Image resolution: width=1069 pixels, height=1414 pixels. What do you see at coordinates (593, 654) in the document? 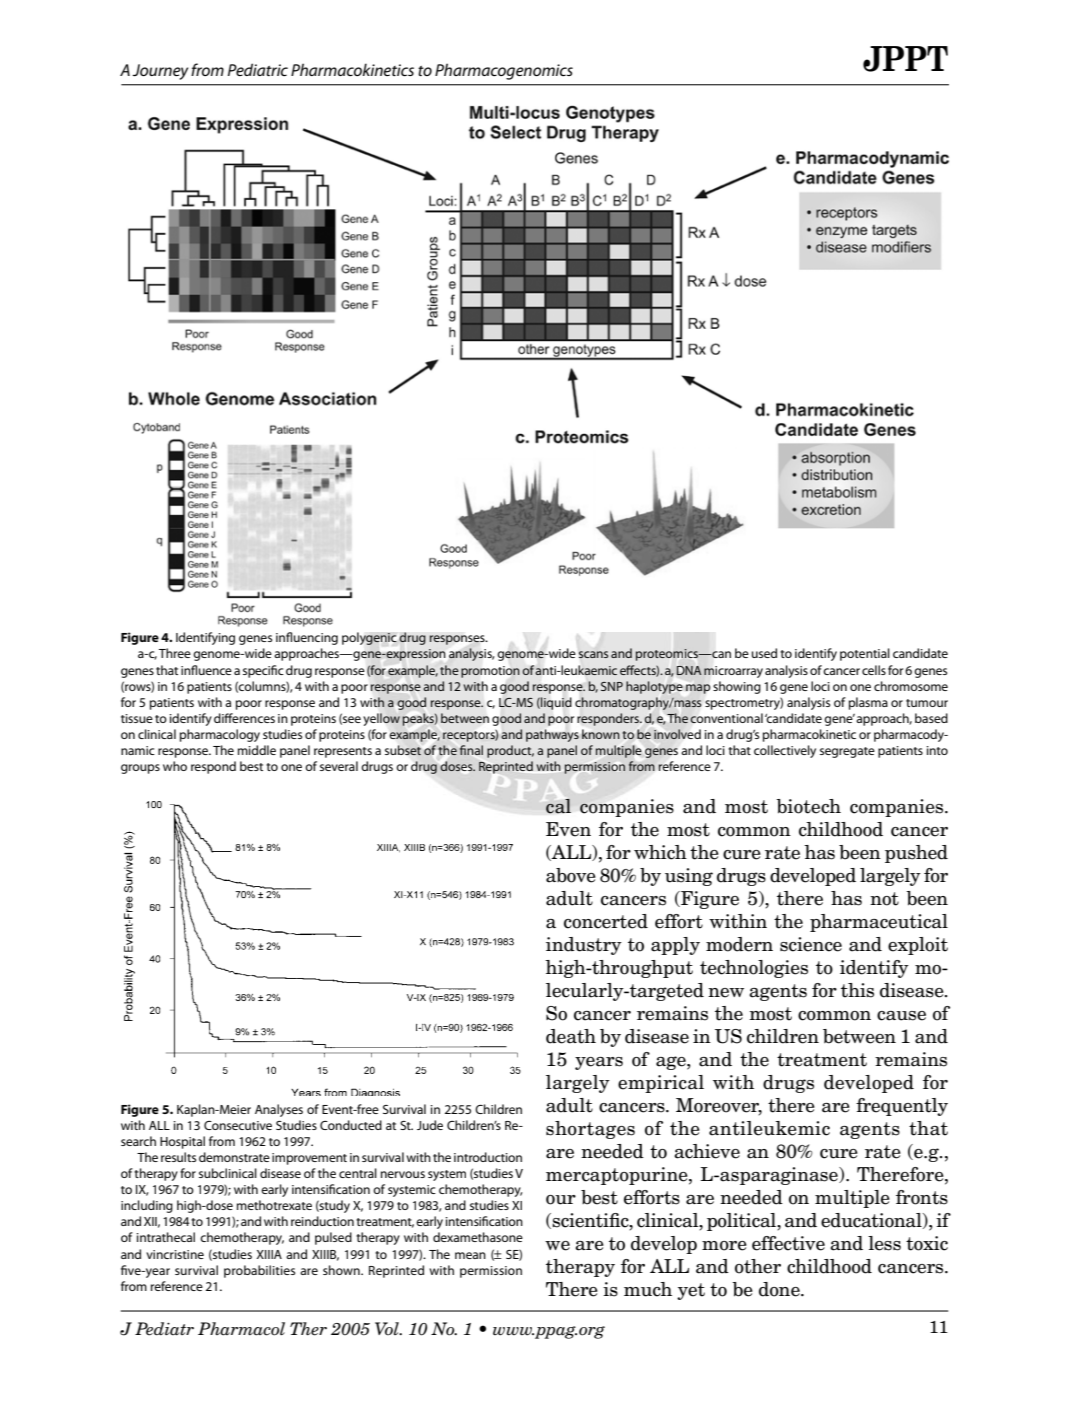
I see `scans` at bounding box center [593, 654].
